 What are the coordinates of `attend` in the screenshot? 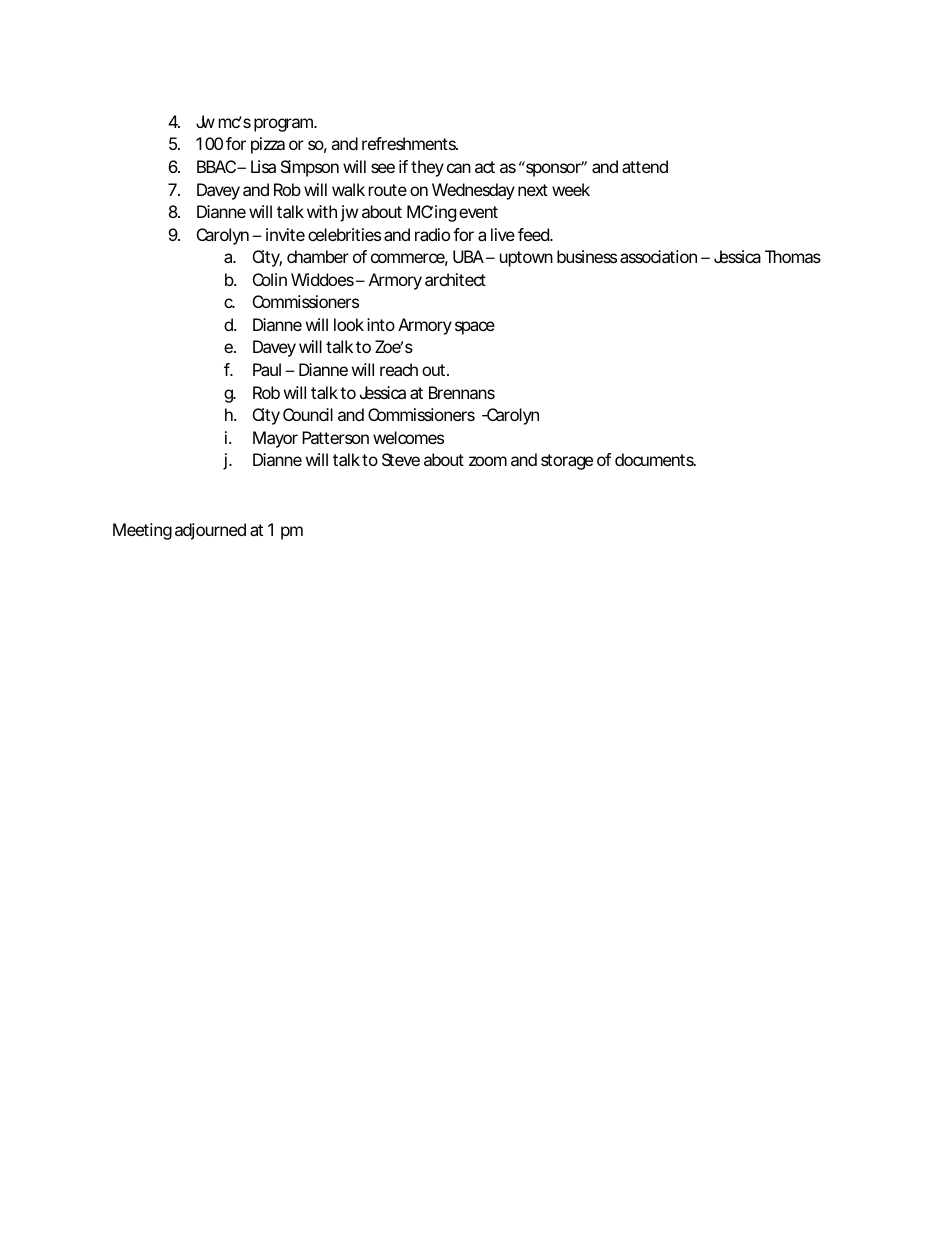 It's located at (645, 166).
